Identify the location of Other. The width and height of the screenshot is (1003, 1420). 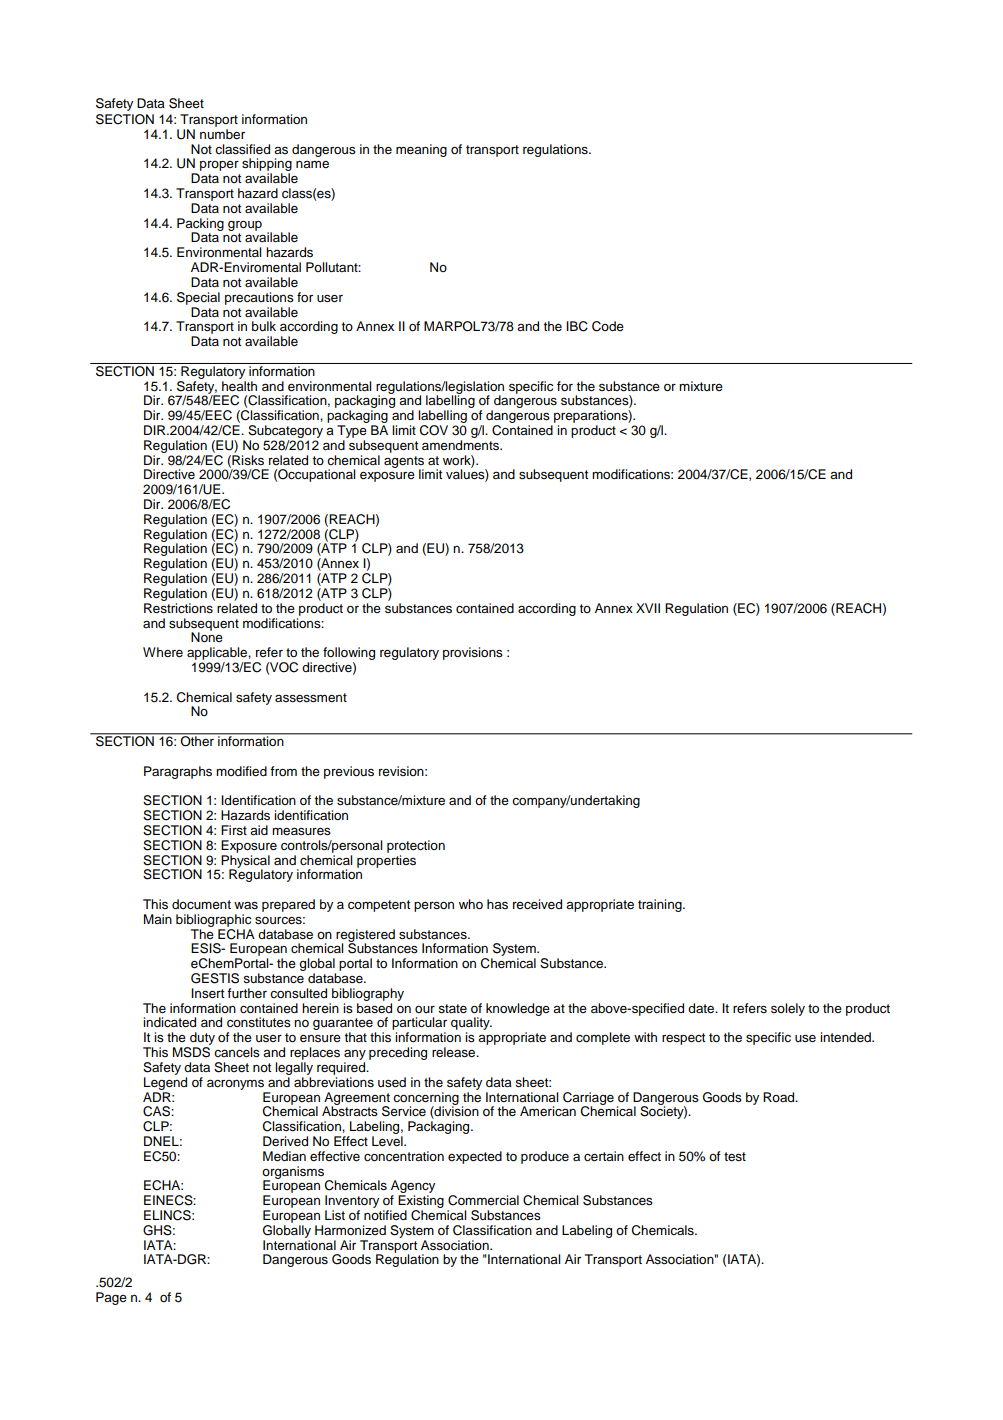
(197, 740).
